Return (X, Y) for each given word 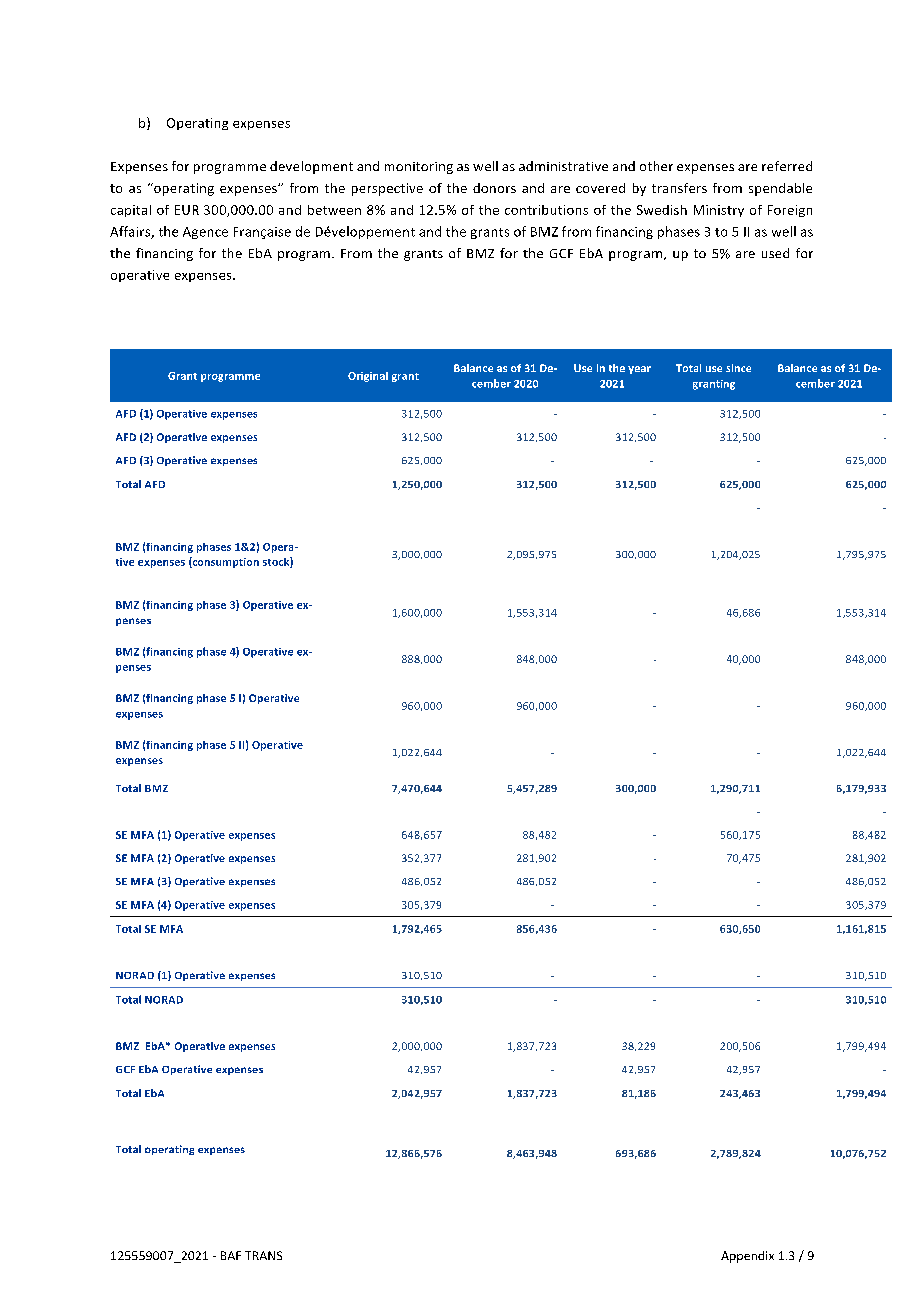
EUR (187, 210)
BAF (231, 1255)
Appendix (747, 1257)
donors (494, 188)
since (738, 368)
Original (368, 377)
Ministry (719, 211)
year (639, 370)
